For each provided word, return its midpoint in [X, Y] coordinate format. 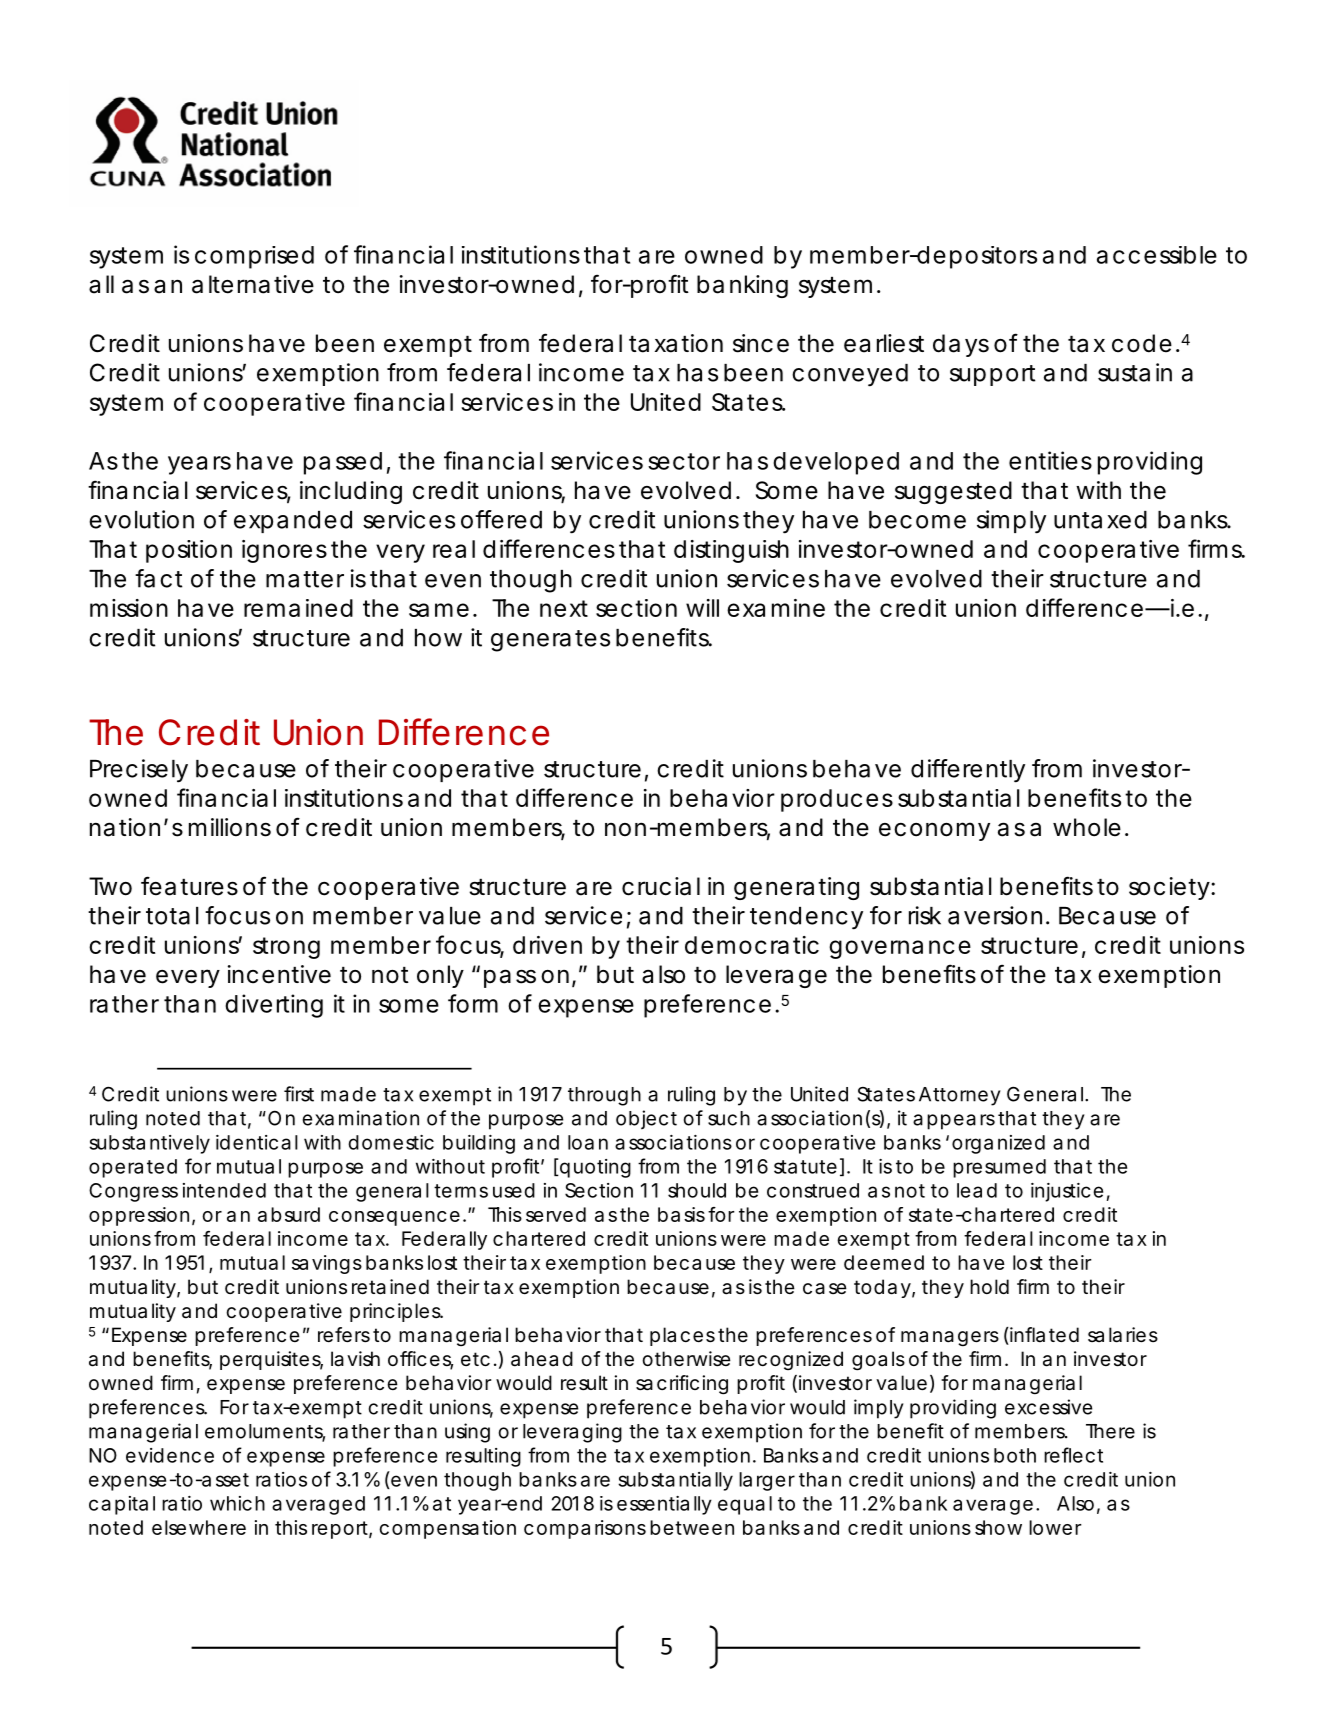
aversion [995, 915]
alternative [253, 284]
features [189, 886]
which [237, 1503]
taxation [676, 343]
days [961, 345]
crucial [661, 886]
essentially [664, 1505]
